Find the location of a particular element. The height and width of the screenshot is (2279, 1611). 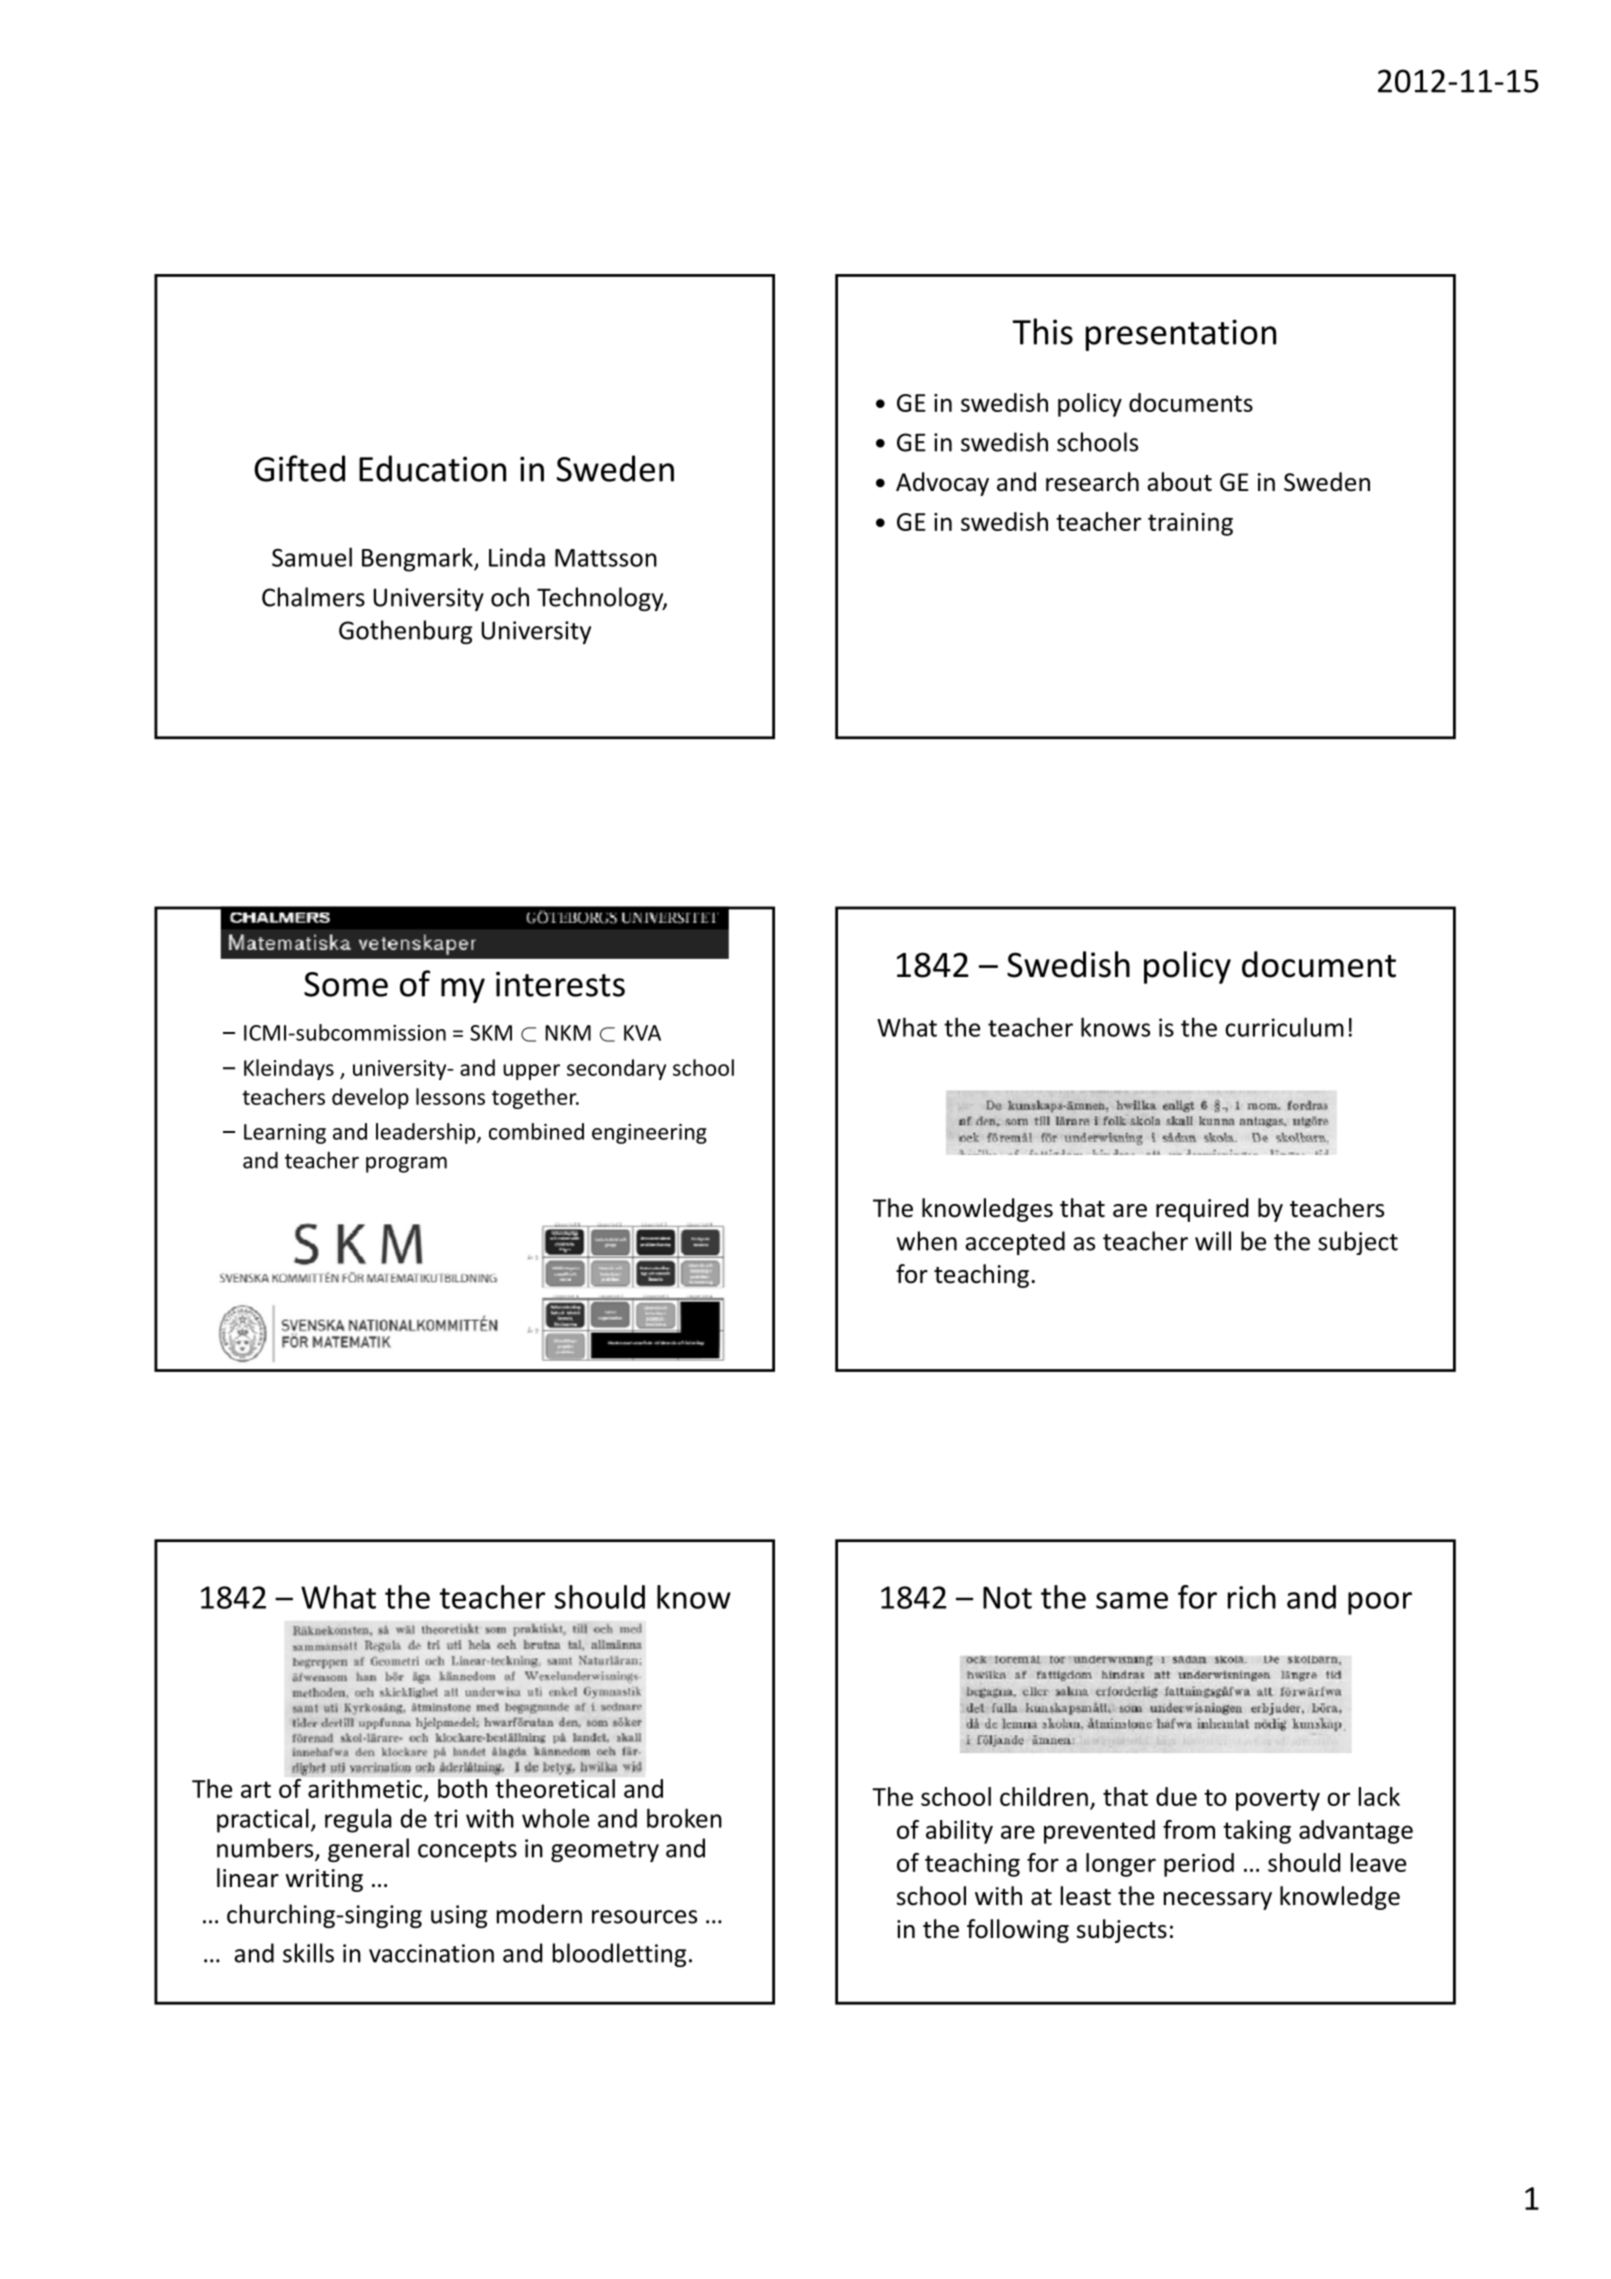

KVA is located at coordinates (642, 1033).
